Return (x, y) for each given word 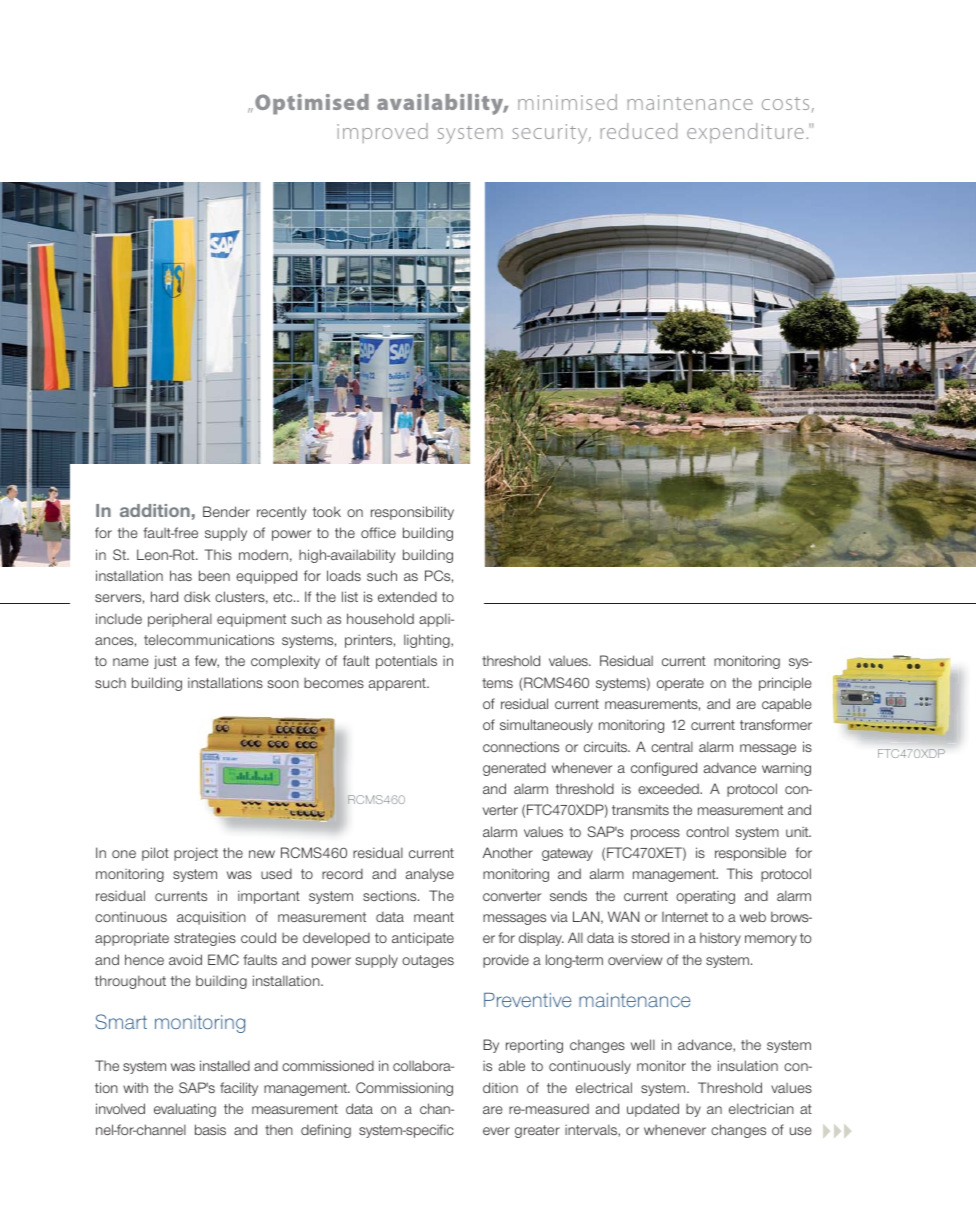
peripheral (180, 620)
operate (680, 684)
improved (382, 133)
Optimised (312, 104)
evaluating (185, 1110)
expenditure (745, 133)
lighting (428, 641)
